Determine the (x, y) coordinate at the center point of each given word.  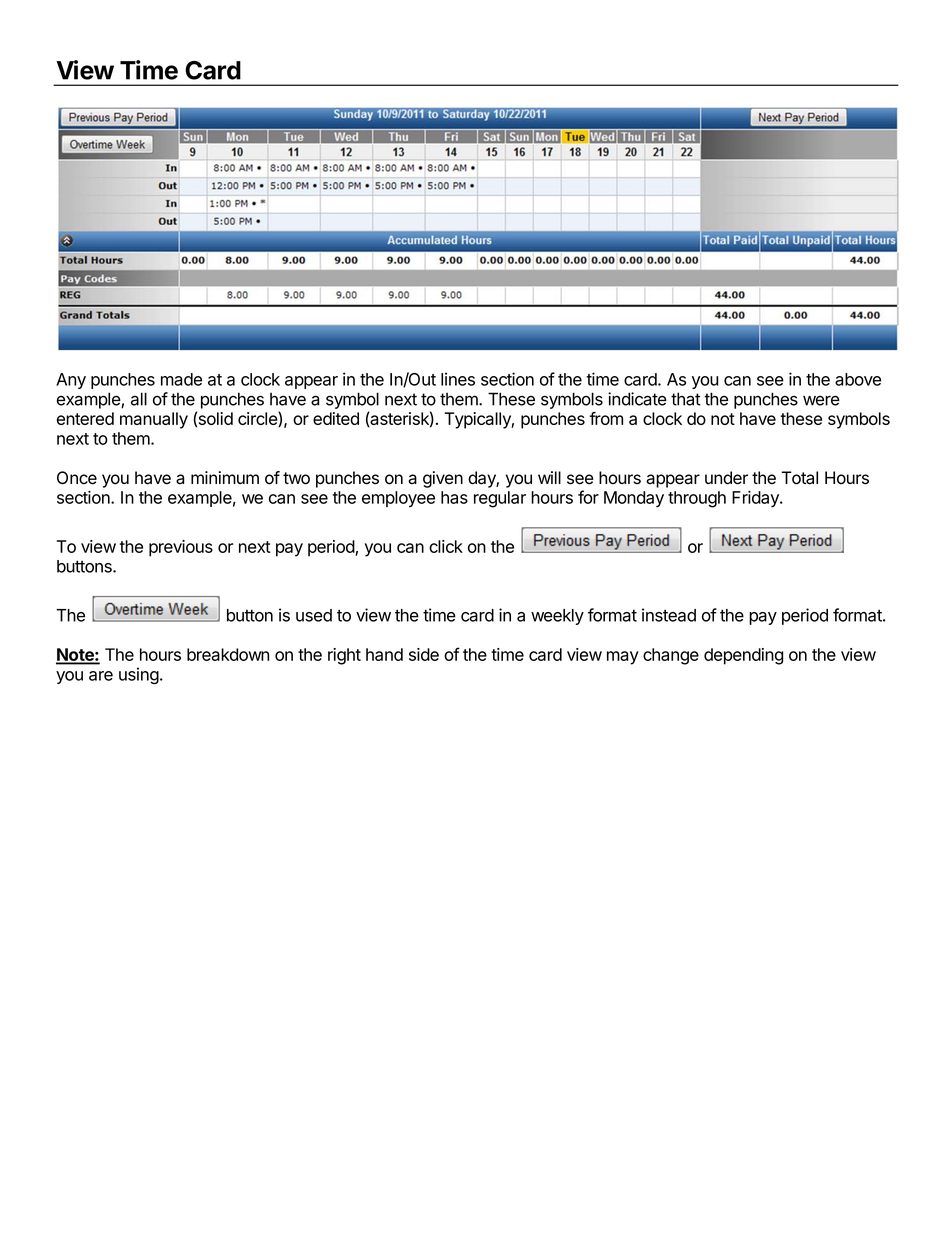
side (424, 654)
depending (744, 656)
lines (458, 379)
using (139, 676)
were (821, 400)
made (181, 379)
